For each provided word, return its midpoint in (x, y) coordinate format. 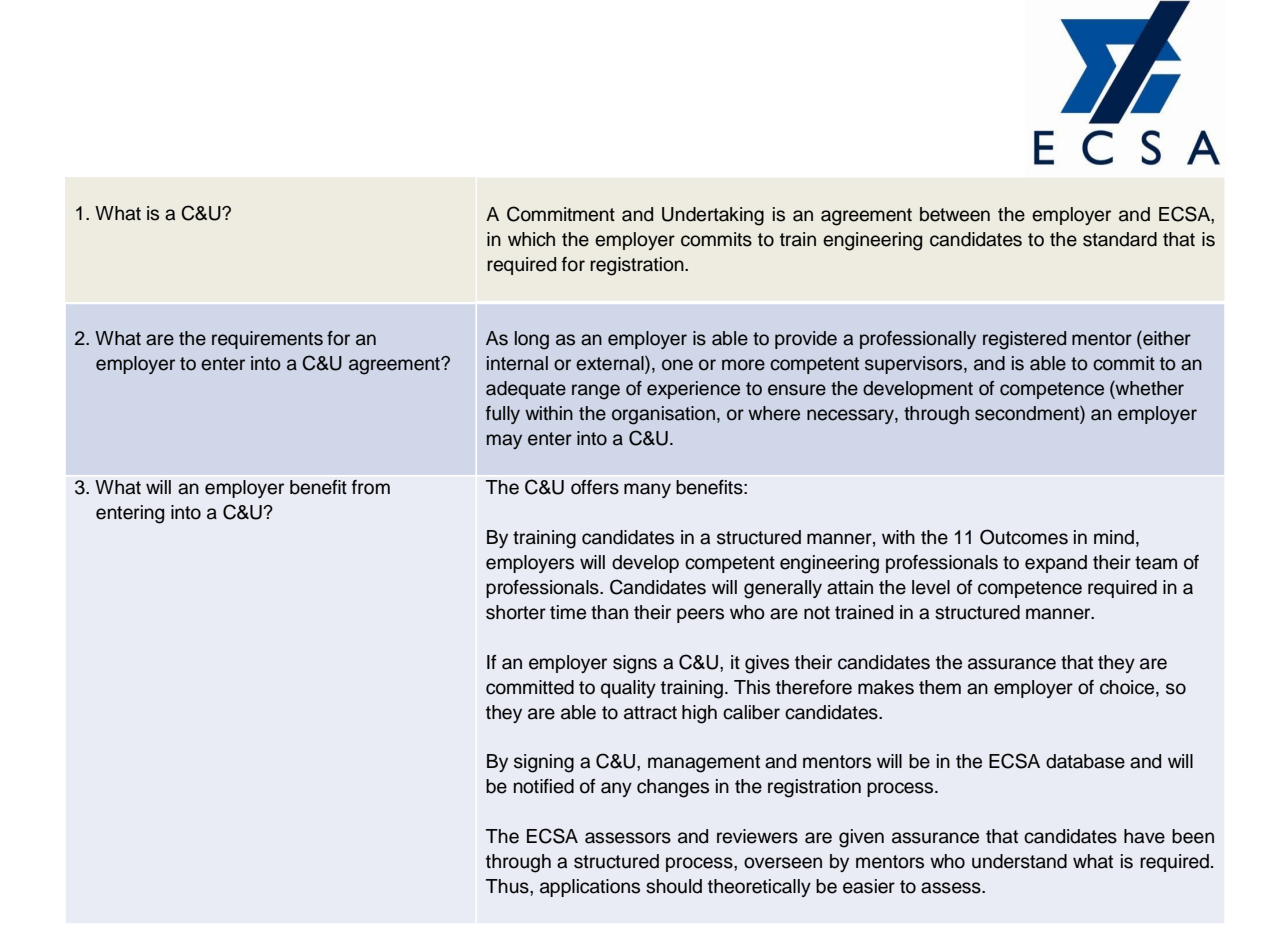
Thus (508, 886)
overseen (783, 863)
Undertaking (713, 216)
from (371, 487)
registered (1024, 340)
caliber (751, 712)
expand (1056, 564)
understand (1019, 861)
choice (1128, 687)
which (531, 239)
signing (544, 763)
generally (783, 589)
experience (693, 390)
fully (503, 415)
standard (1120, 239)
